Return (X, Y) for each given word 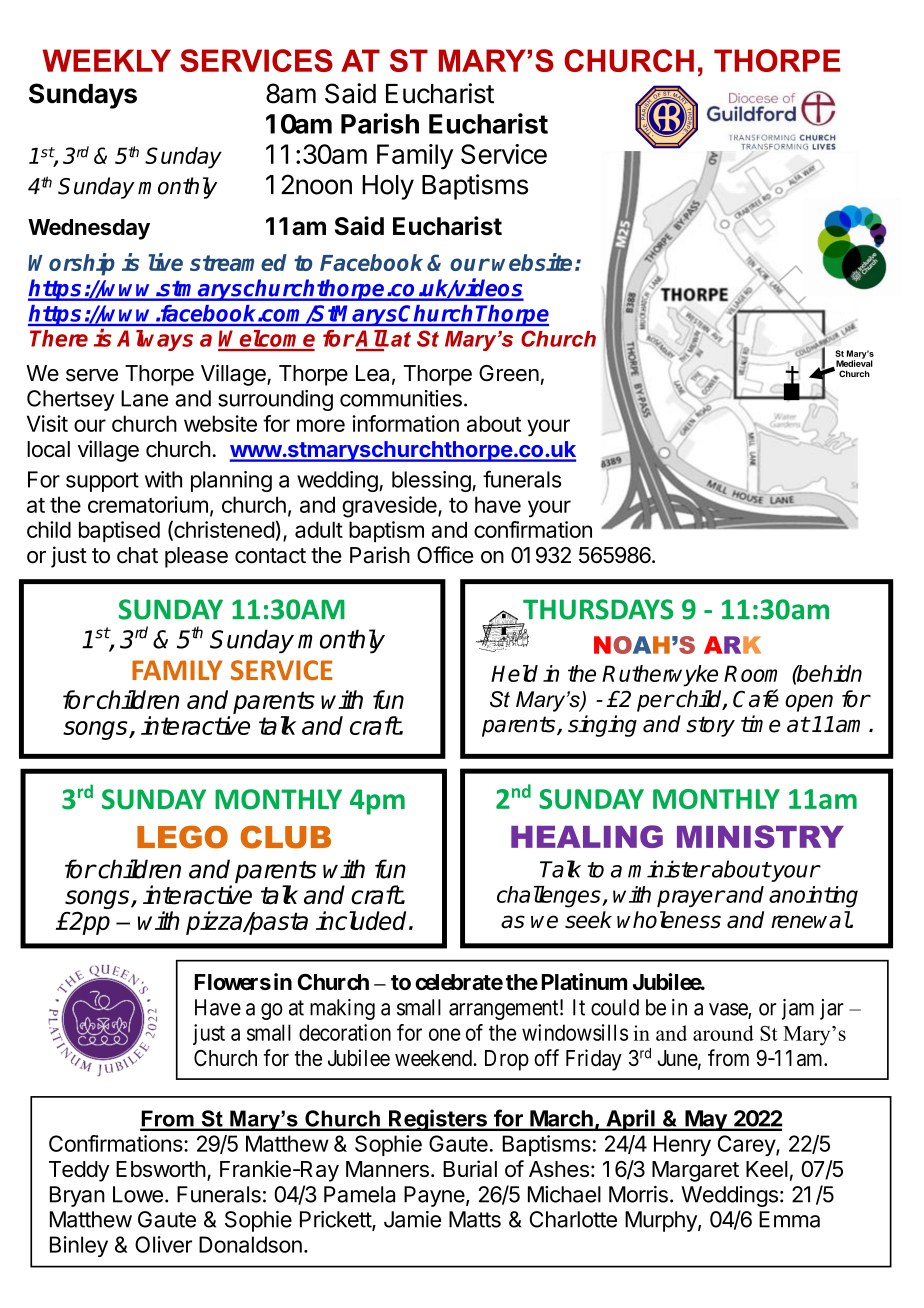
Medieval (853, 363)
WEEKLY (107, 60)
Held (514, 673)
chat (137, 555)
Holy (388, 187)
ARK (732, 645)
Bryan (77, 1196)
